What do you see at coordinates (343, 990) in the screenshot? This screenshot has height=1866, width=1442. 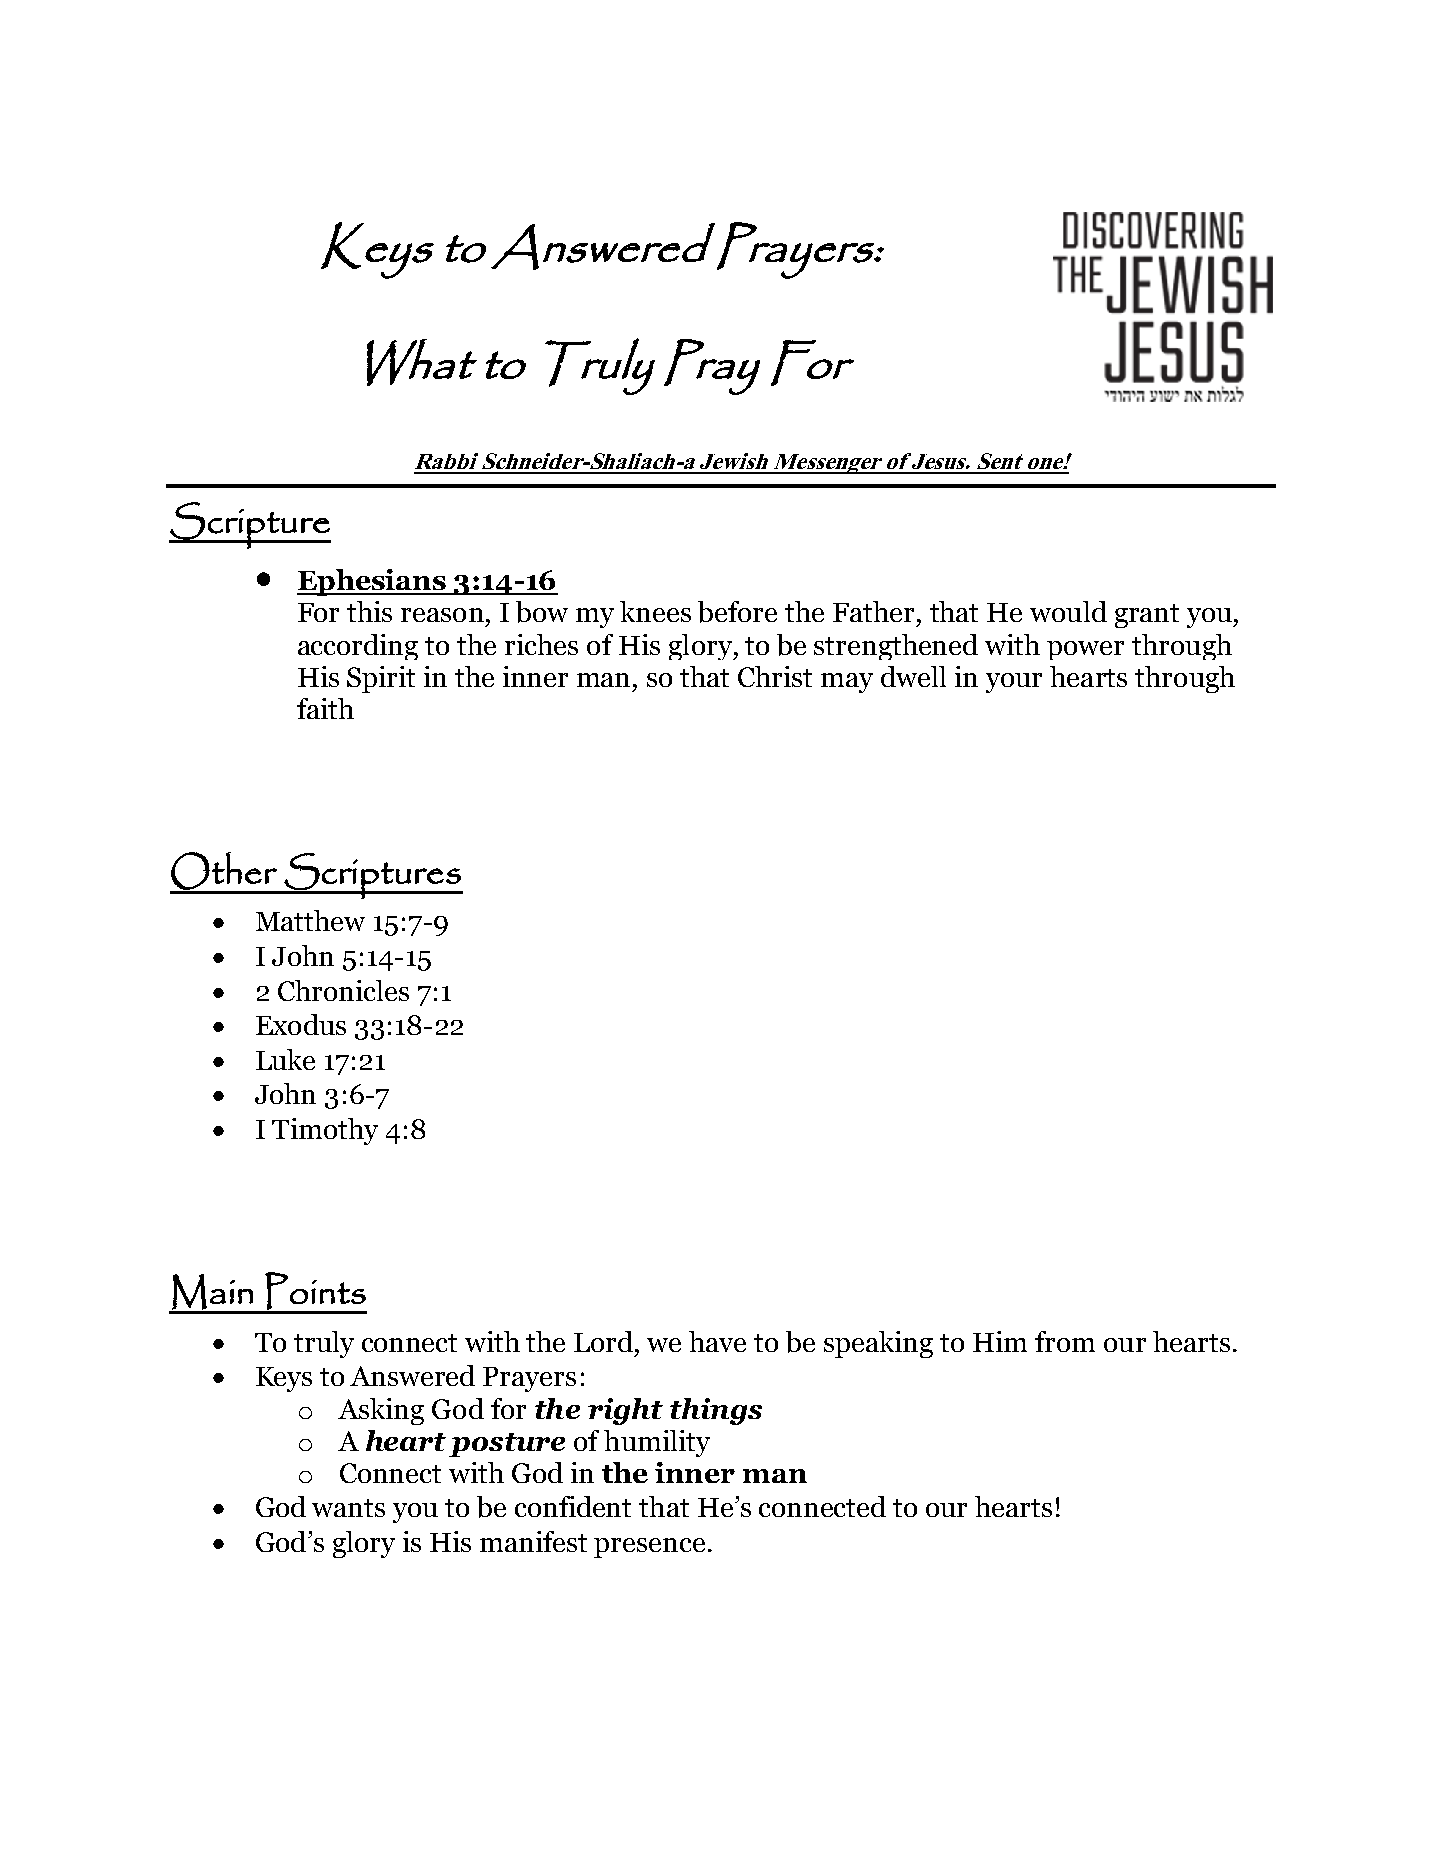 I see `Chronicles` at bounding box center [343, 990].
